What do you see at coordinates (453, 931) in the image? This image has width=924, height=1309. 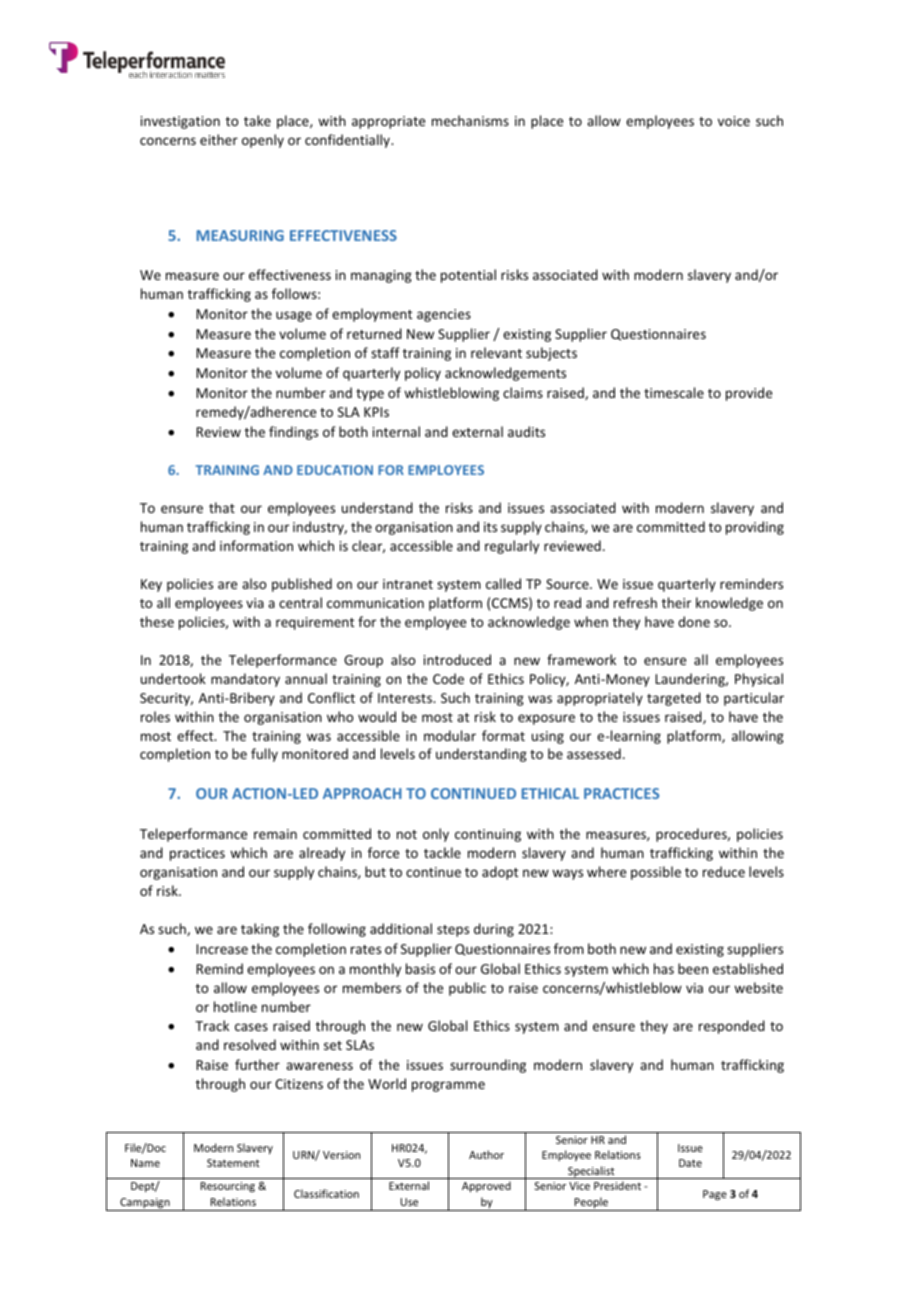 I see `steps` at bounding box center [453, 931].
